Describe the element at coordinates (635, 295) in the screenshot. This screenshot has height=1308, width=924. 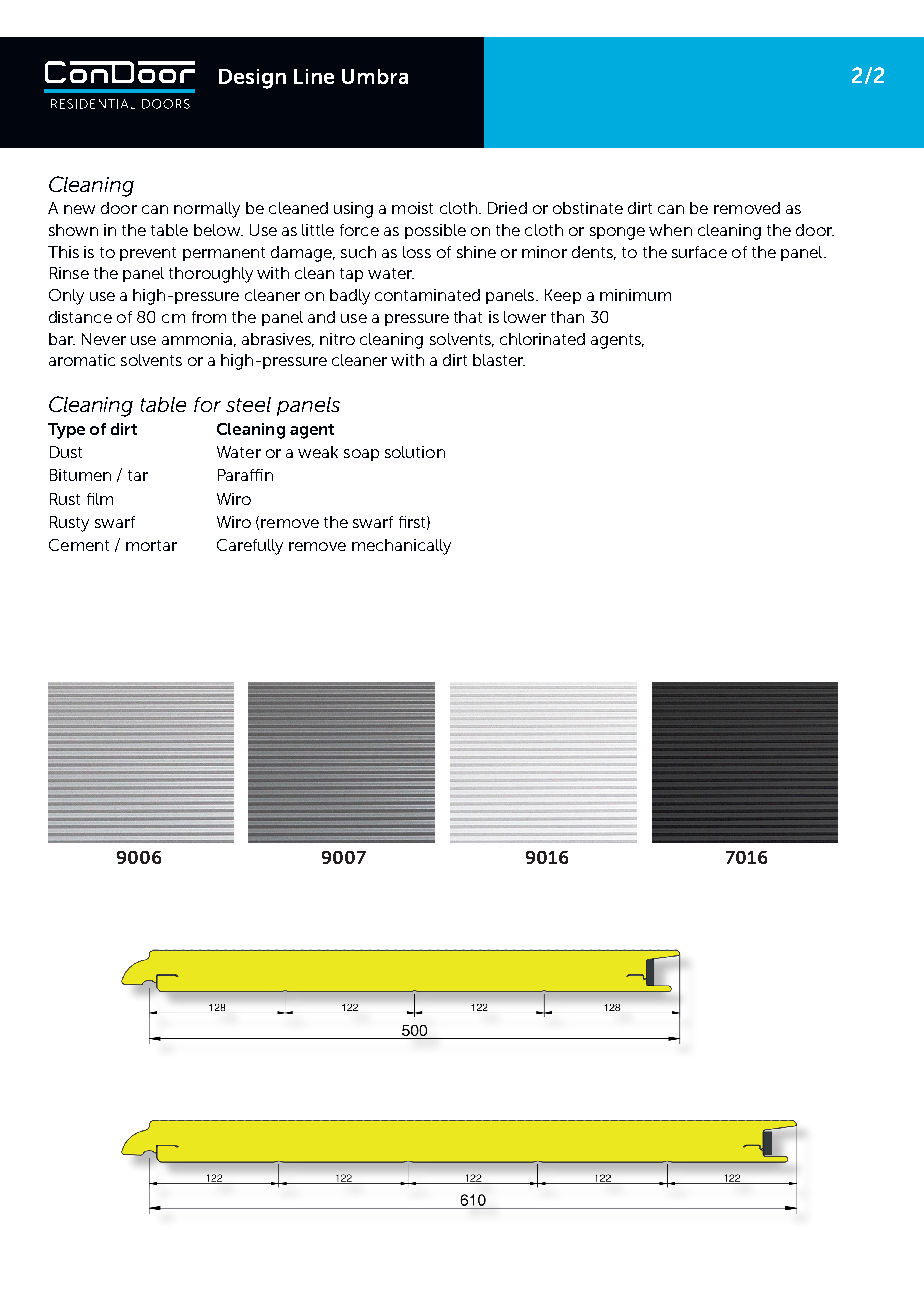
I see `minimum` at that location.
